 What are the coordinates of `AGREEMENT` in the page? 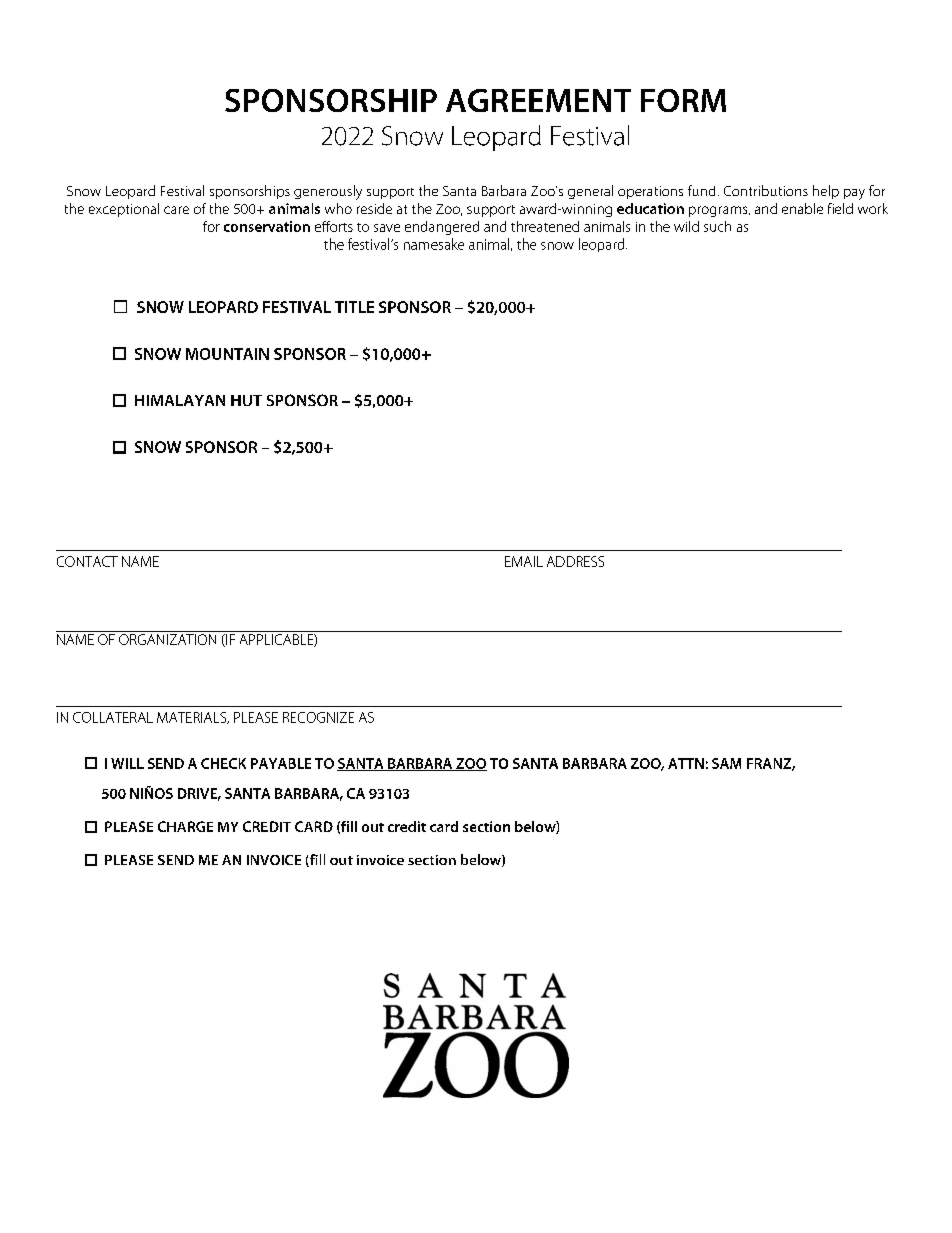 It's located at (538, 100).
